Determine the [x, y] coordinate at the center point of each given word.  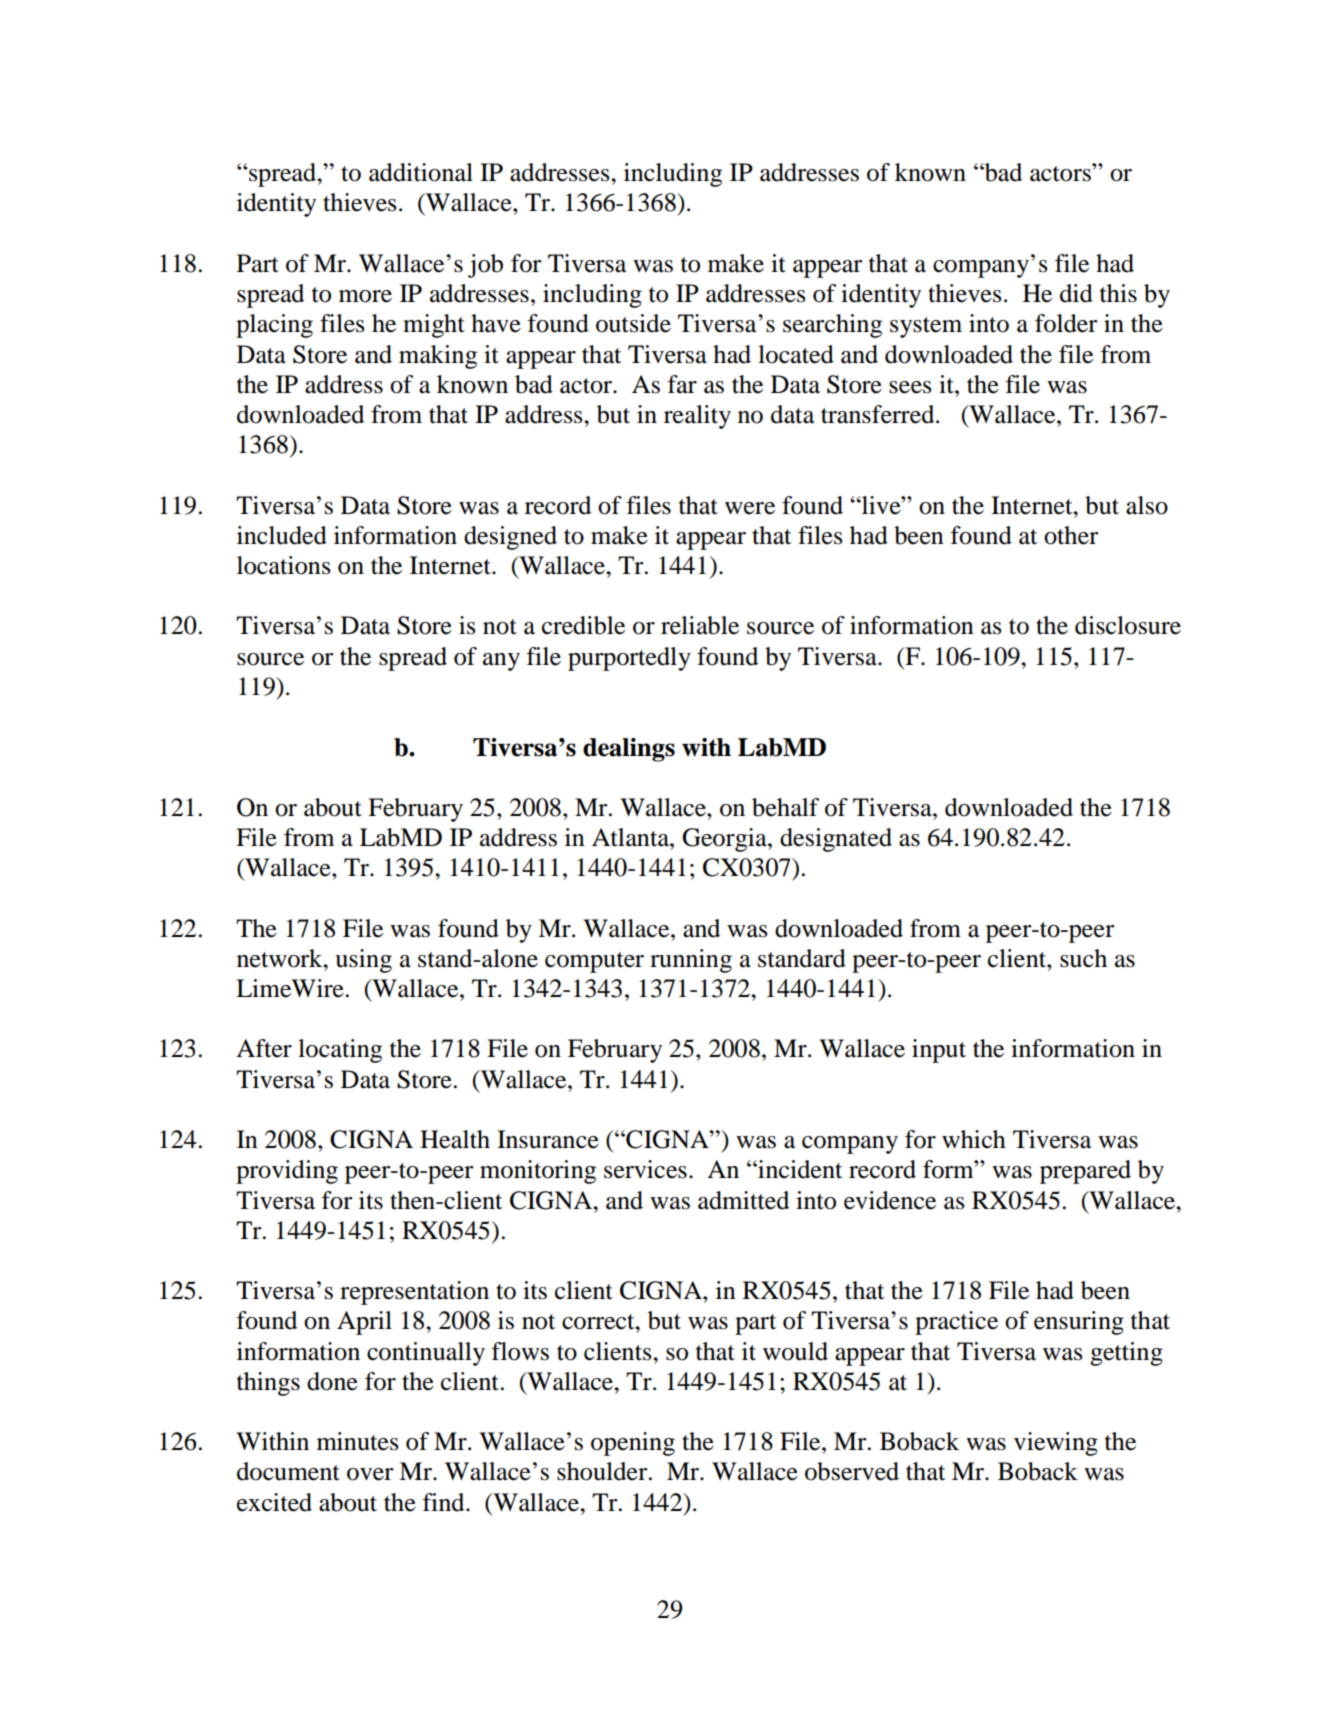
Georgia [725, 840]
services [645, 1169]
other [1071, 535]
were [750, 508]
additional [421, 172]
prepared [1085, 1172]
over [370, 1474]
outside [633, 323]
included [282, 535]
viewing [1056, 1444]
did [1076, 293]
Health [455, 1139]
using [363, 961]
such [1083, 958]
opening [633, 1444]
